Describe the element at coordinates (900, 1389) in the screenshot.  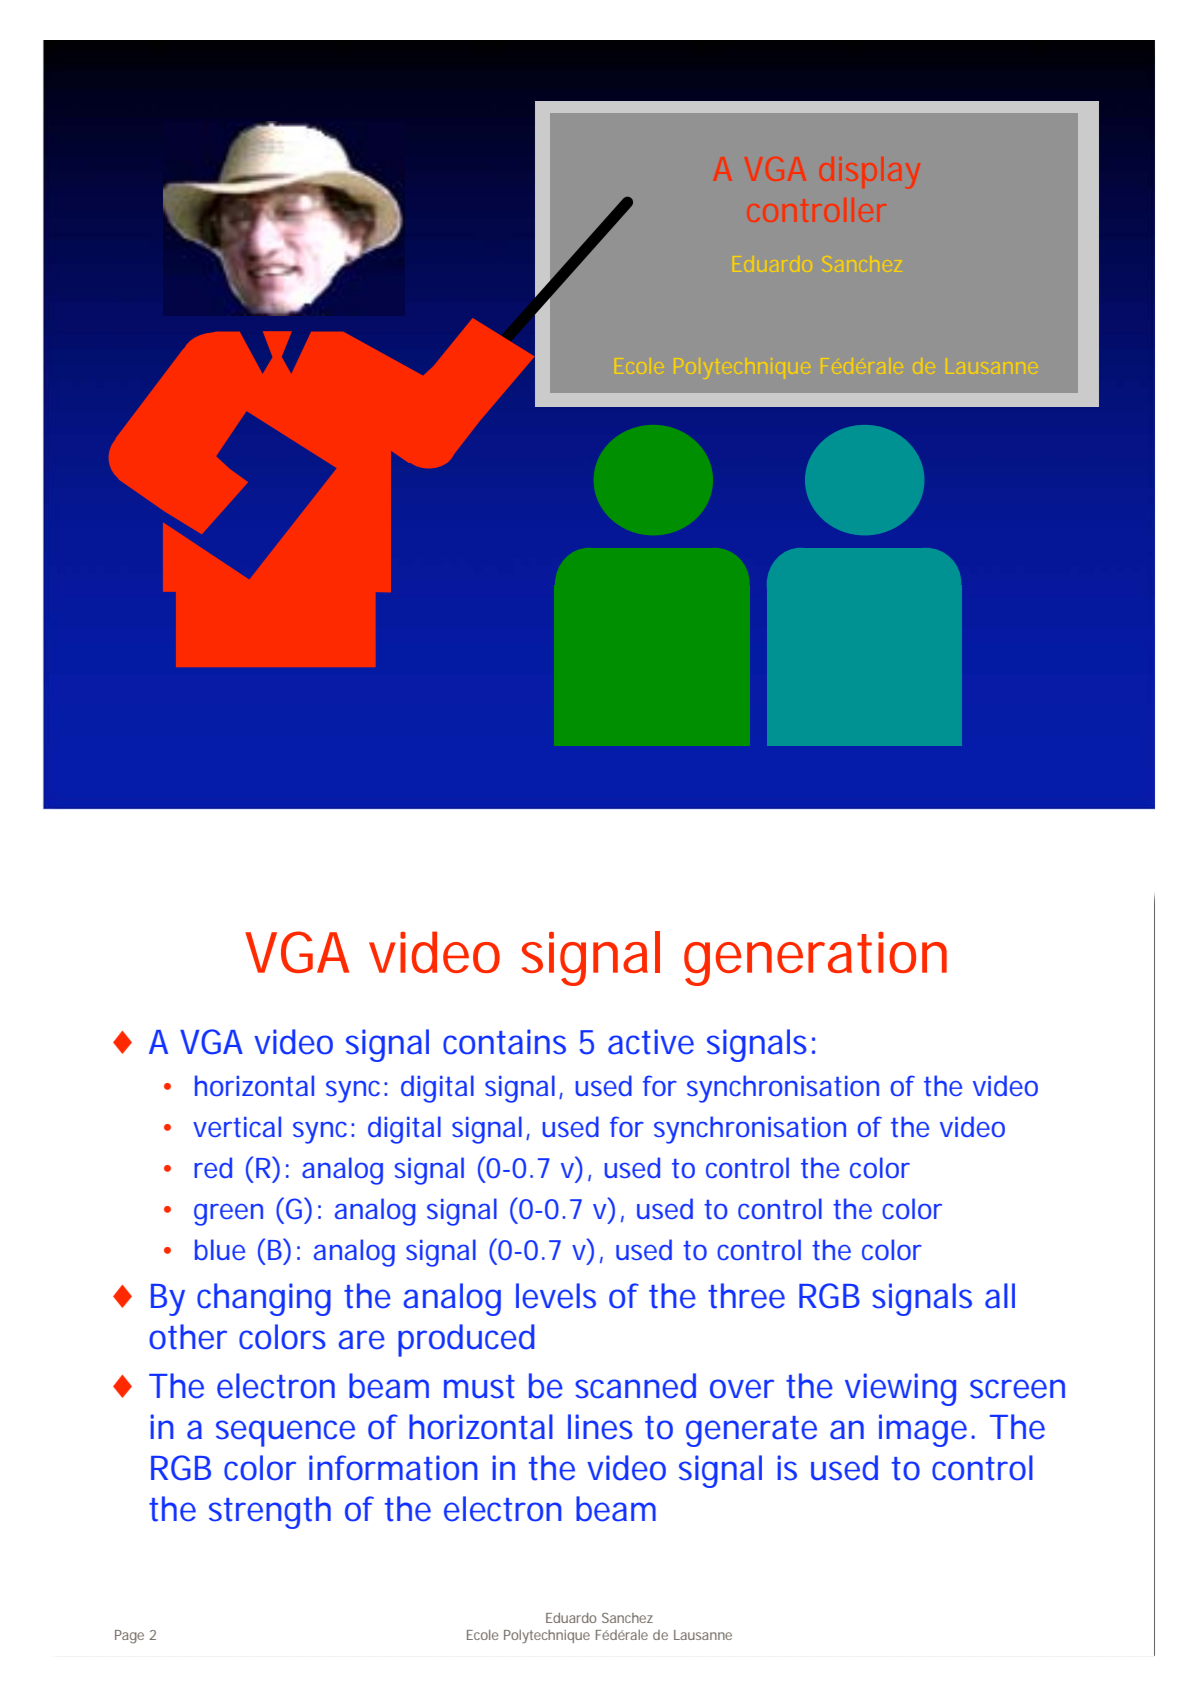
I see `viewing` at that location.
